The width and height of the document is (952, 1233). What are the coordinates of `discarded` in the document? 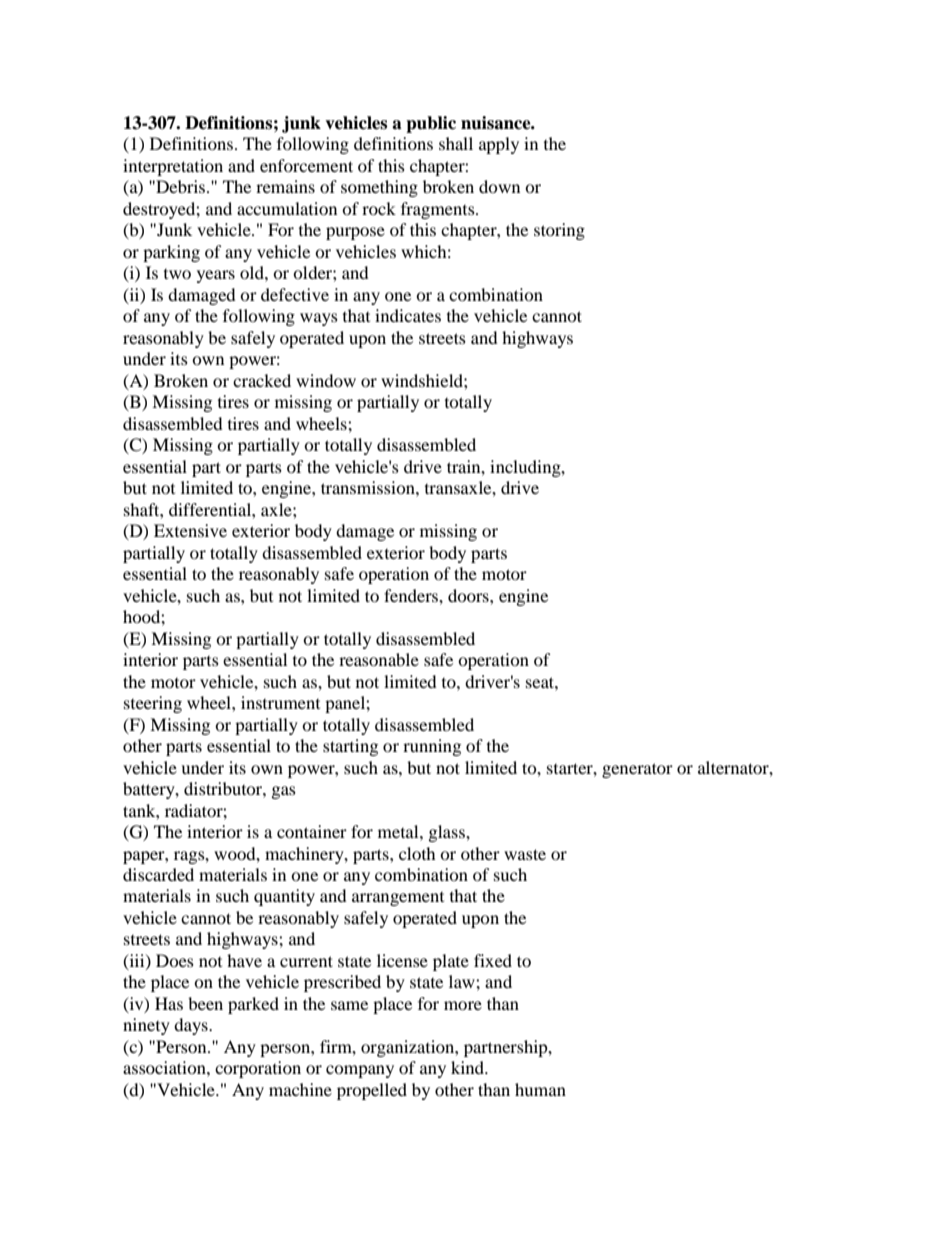 It's located at (158, 874).
